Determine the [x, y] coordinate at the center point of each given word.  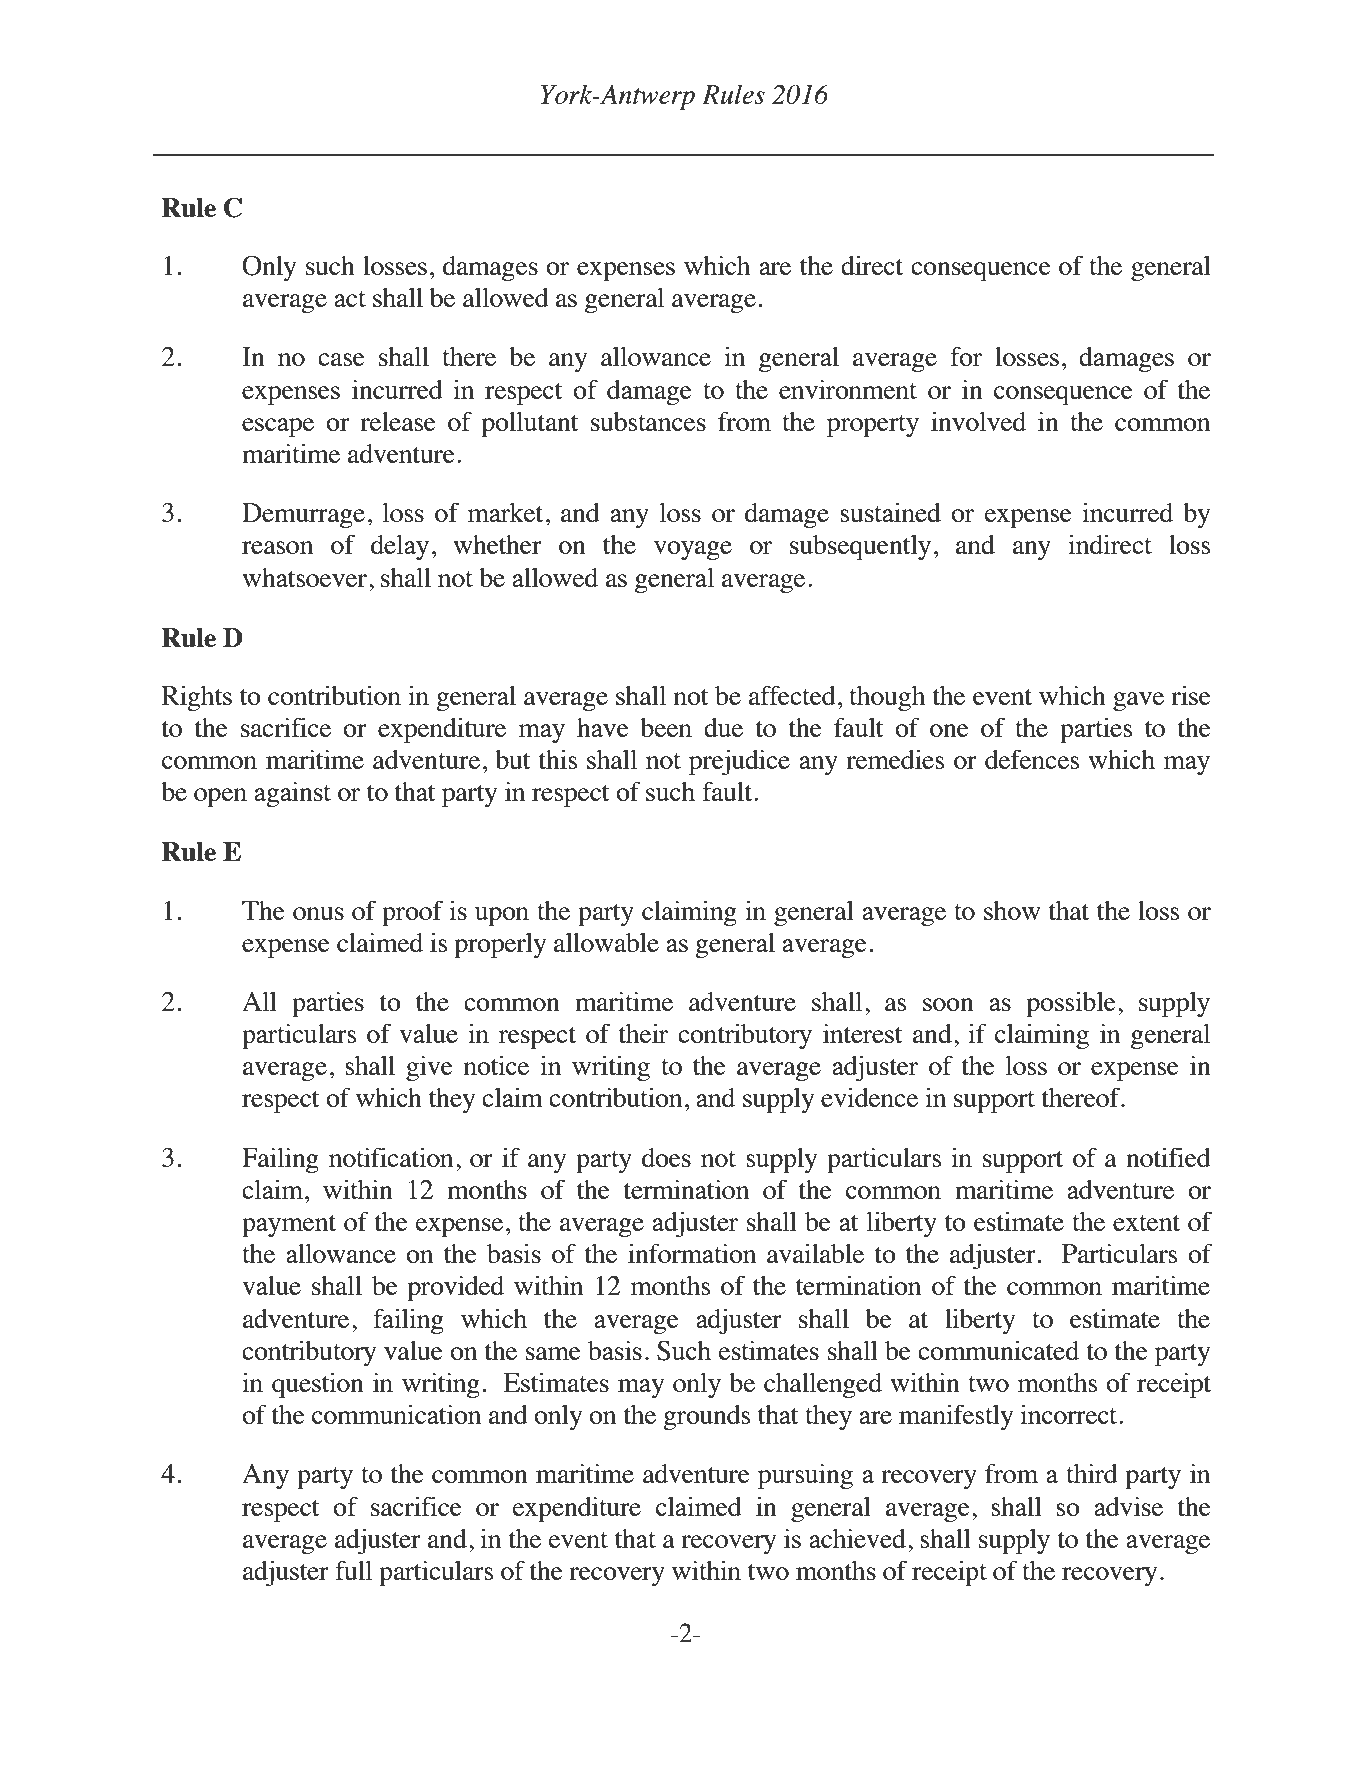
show [1012, 910]
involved [978, 421]
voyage [693, 550]
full [353, 1570]
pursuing [805, 1476]
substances [648, 421]
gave [1138, 701]
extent [1146, 1223]
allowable [606, 942]
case [341, 359]
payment [289, 1226]
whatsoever [304, 577]
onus [318, 913]
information [692, 1253]
